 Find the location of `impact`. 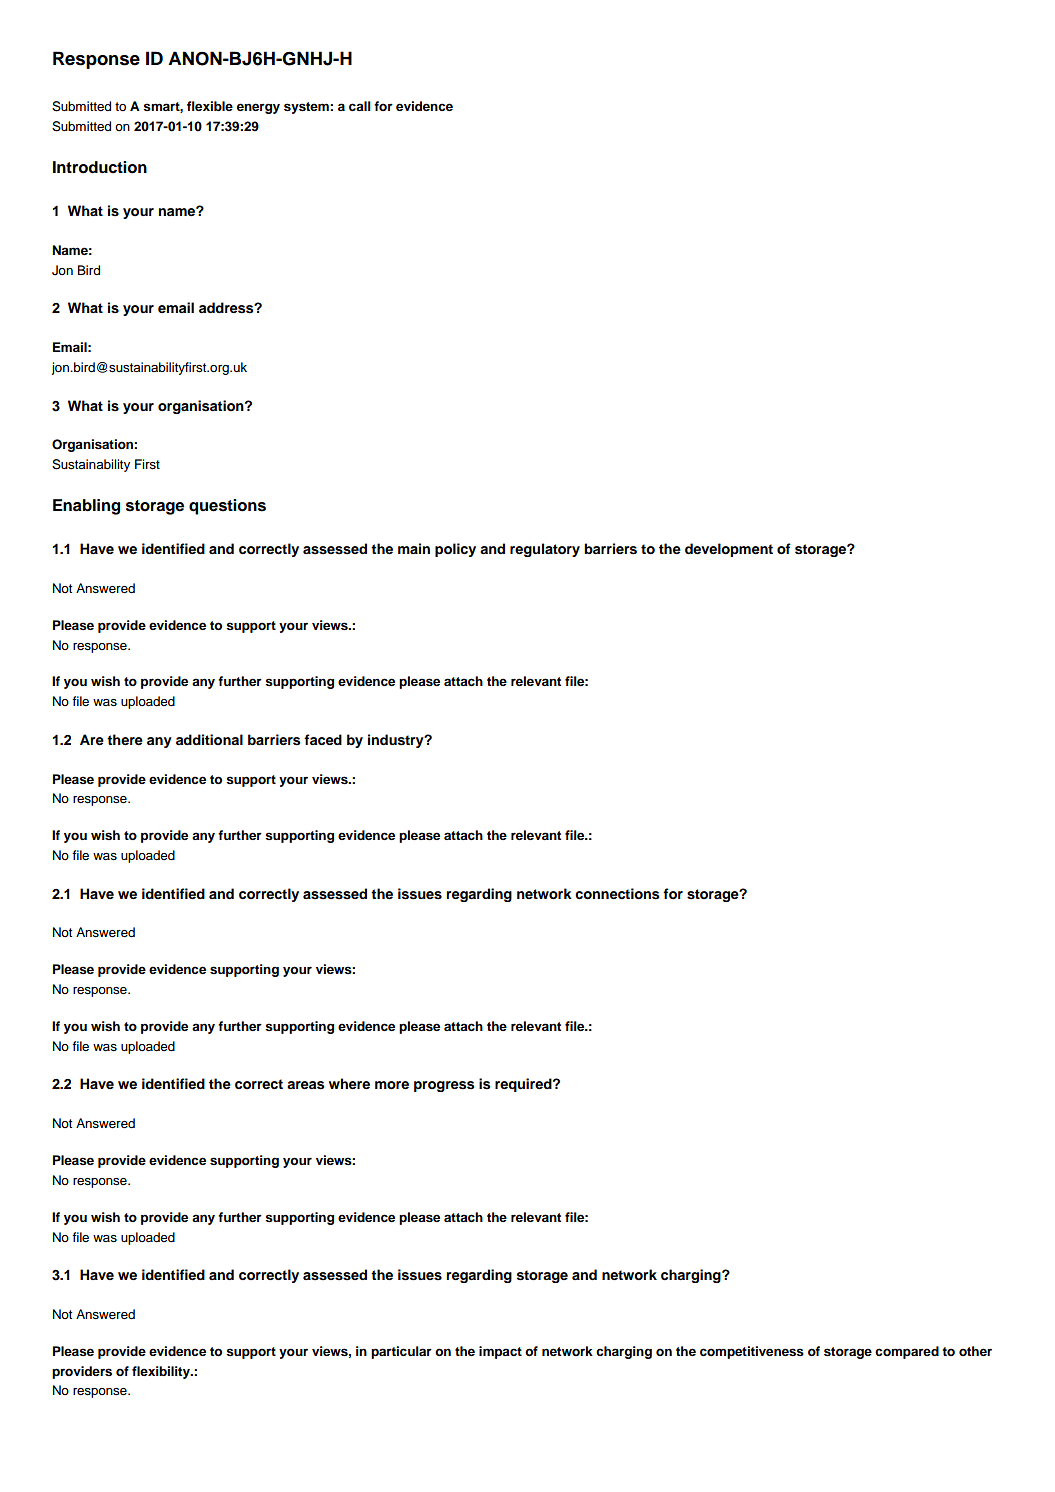

impact is located at coordinates (500, 1352).
